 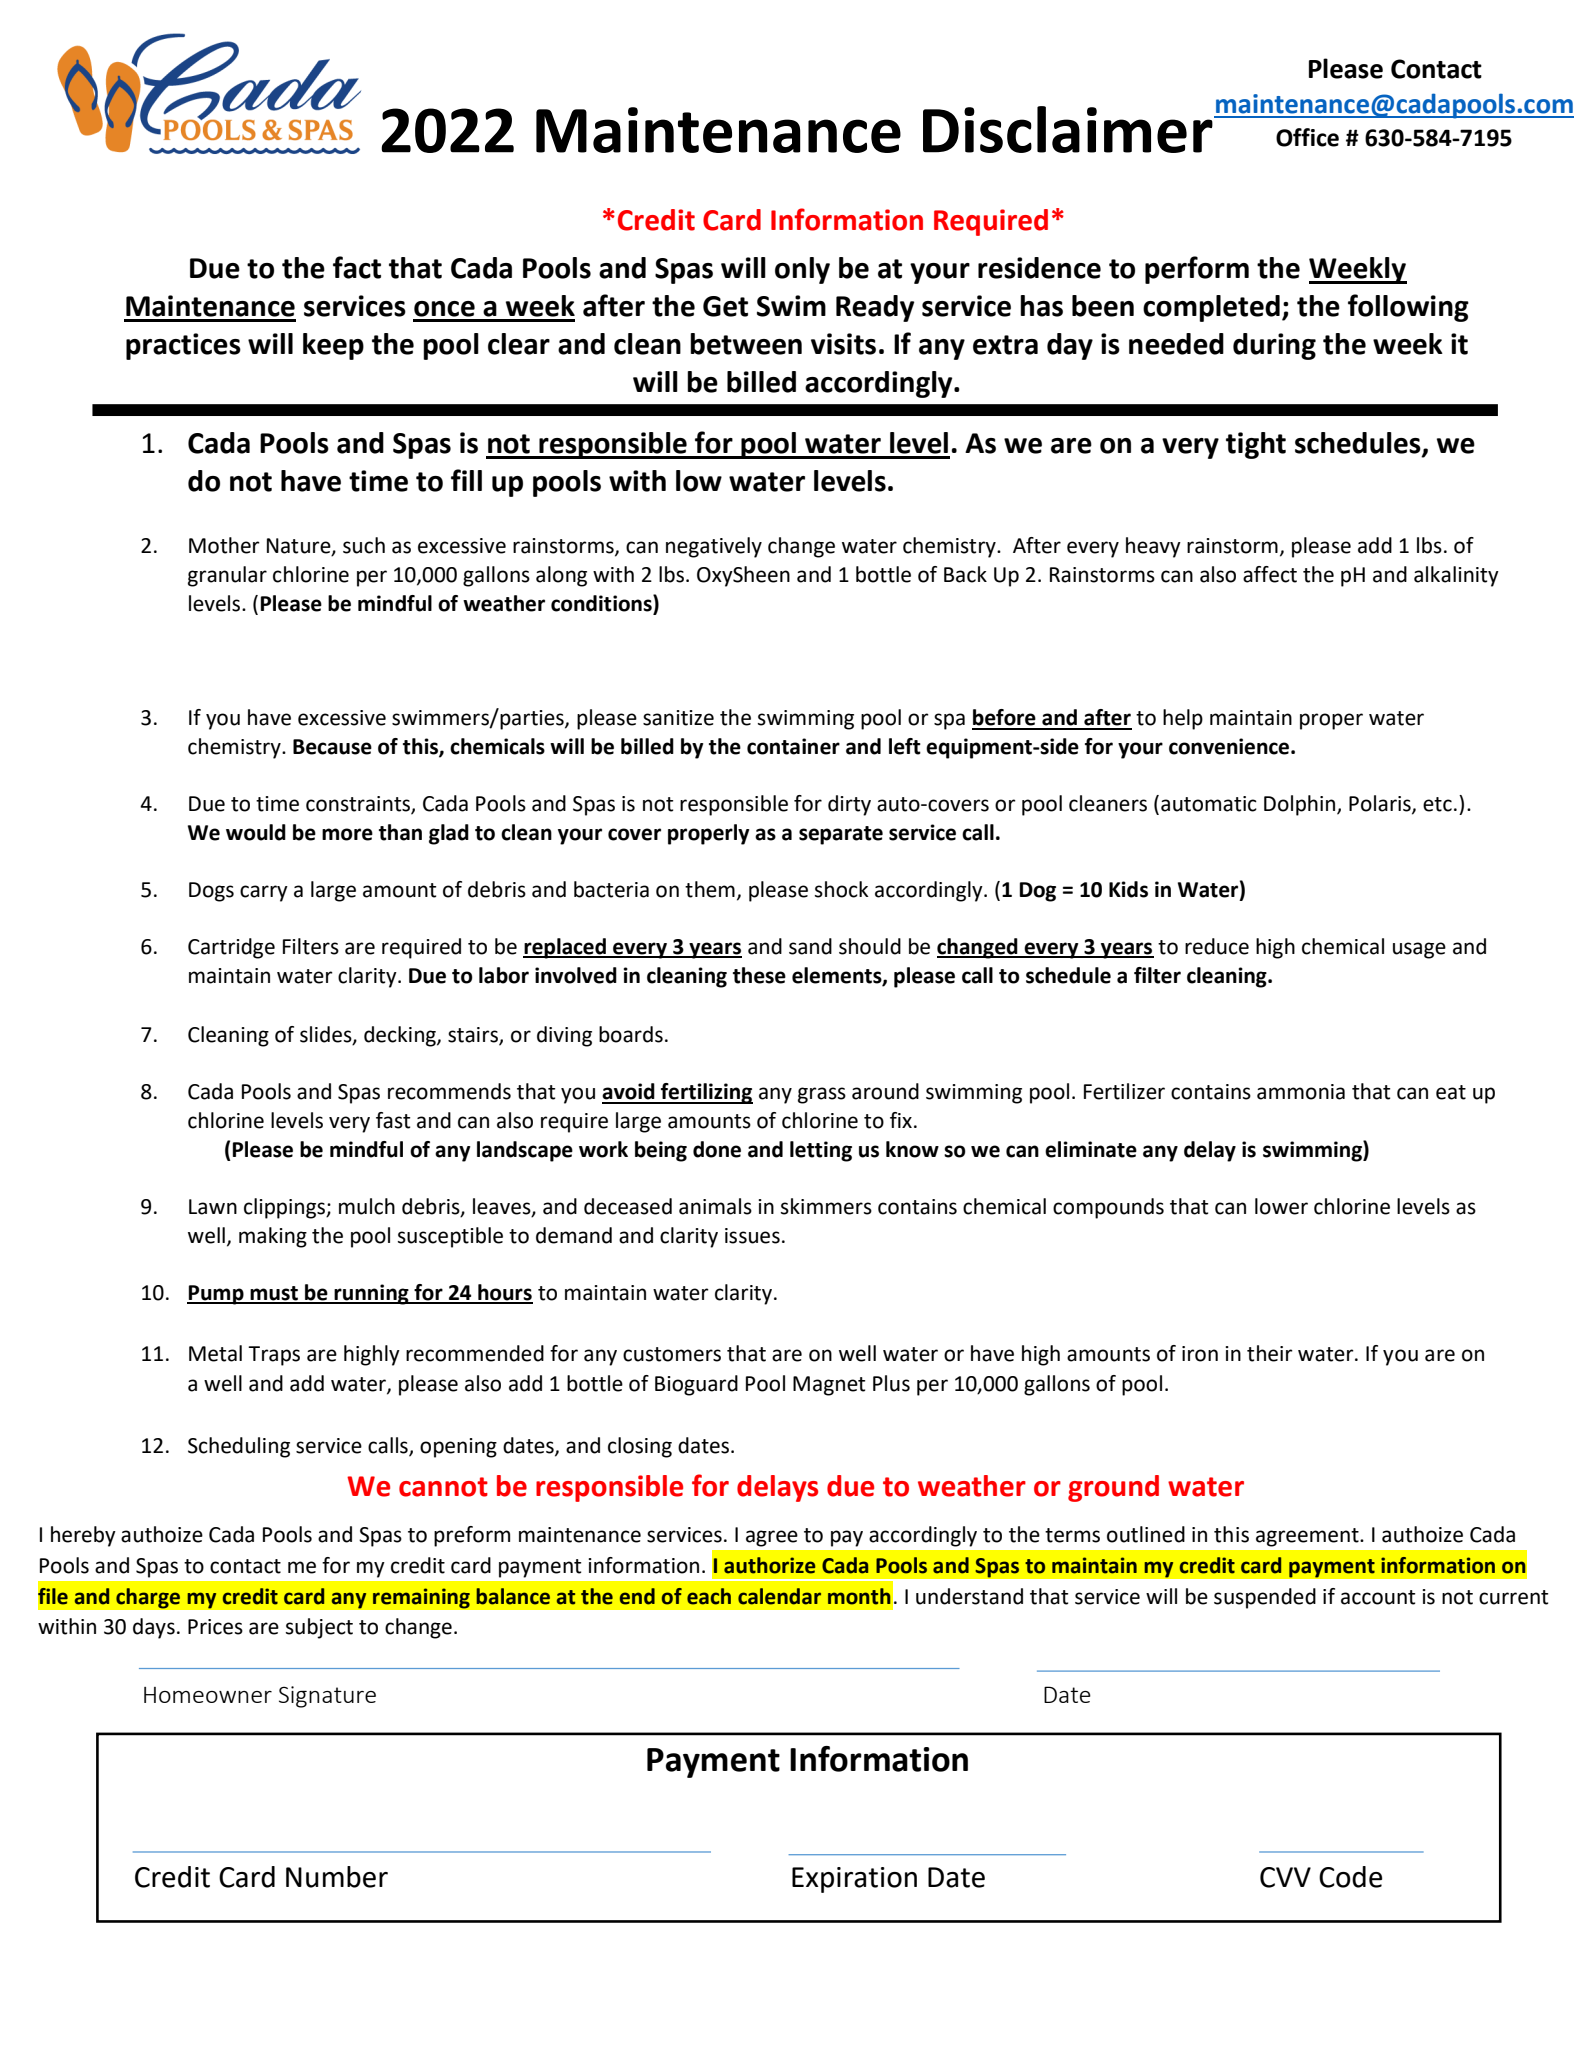 I want to click on Scheduling, so click(x=239, y=1447).
